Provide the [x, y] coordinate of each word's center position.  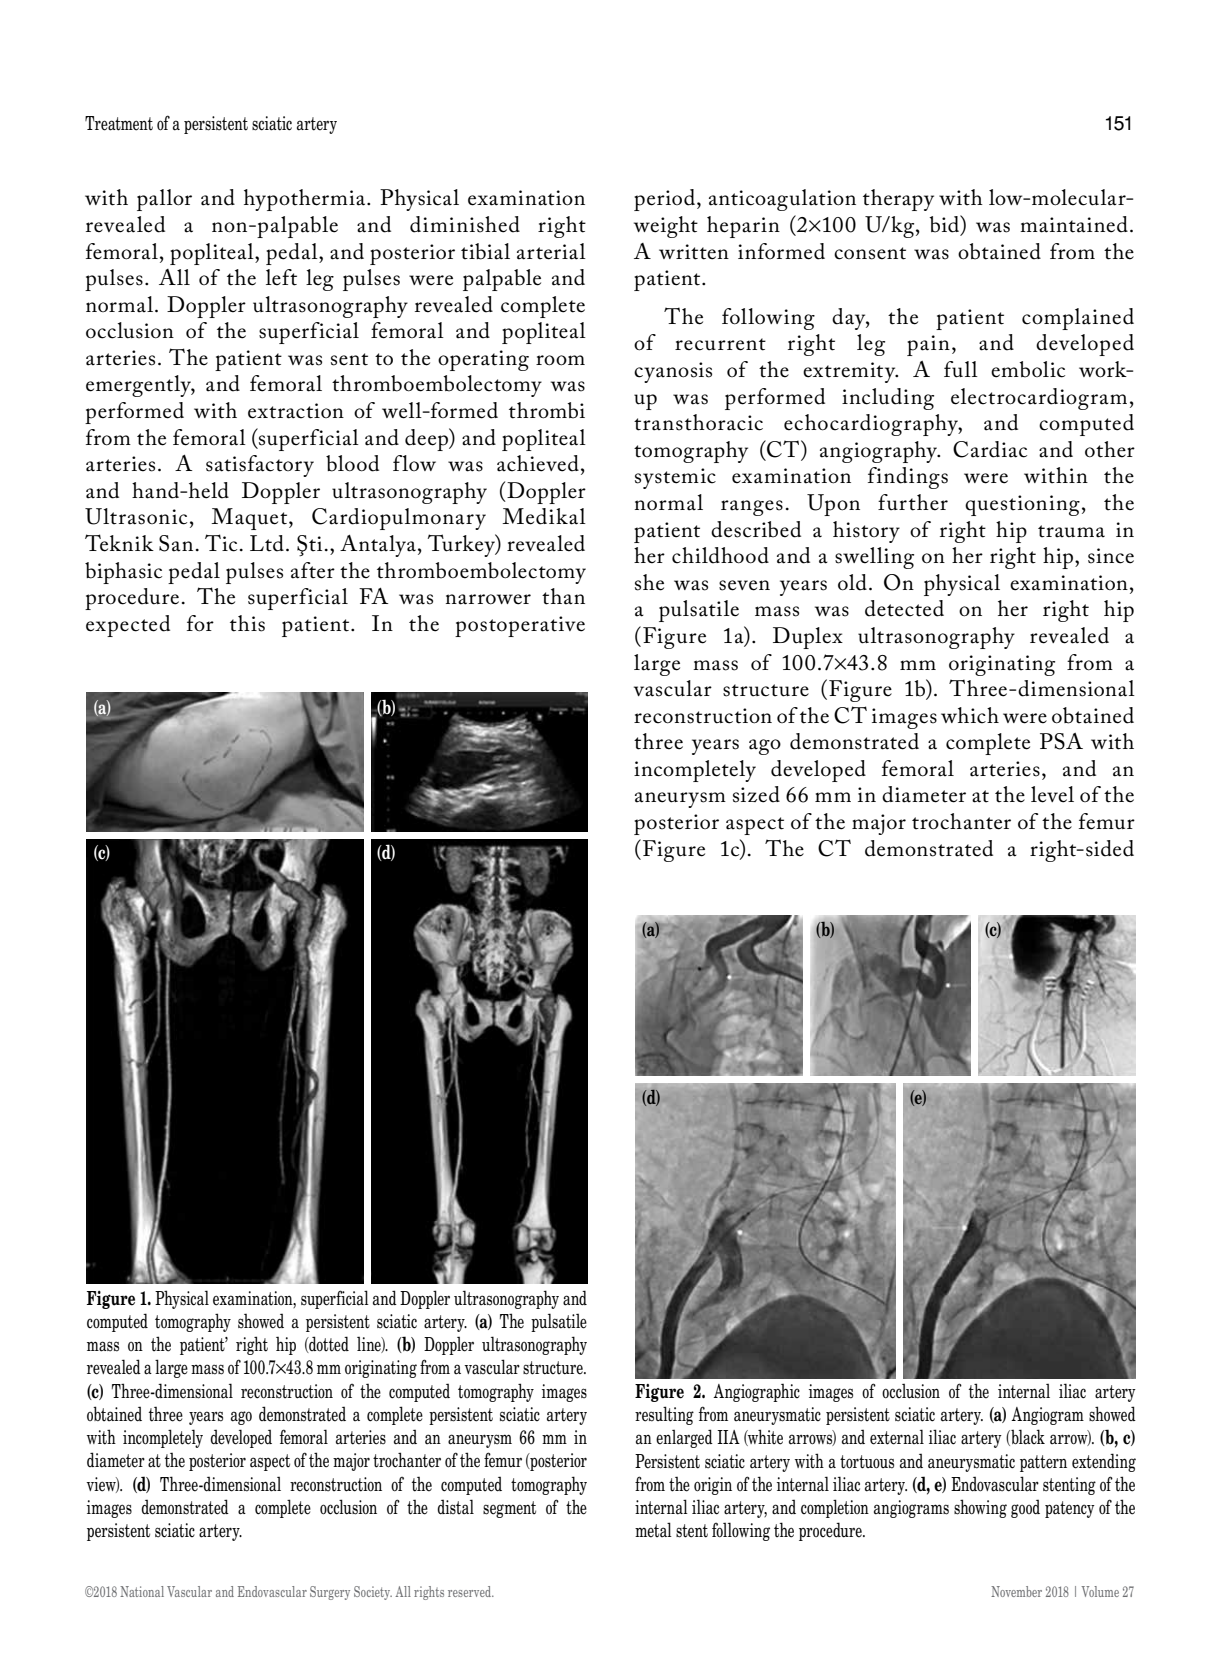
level [1052, 794]
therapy [898, 200]
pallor [164, 200]
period [666, 200]
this [247, 623]
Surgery [330, 1593]
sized [756, 794]
